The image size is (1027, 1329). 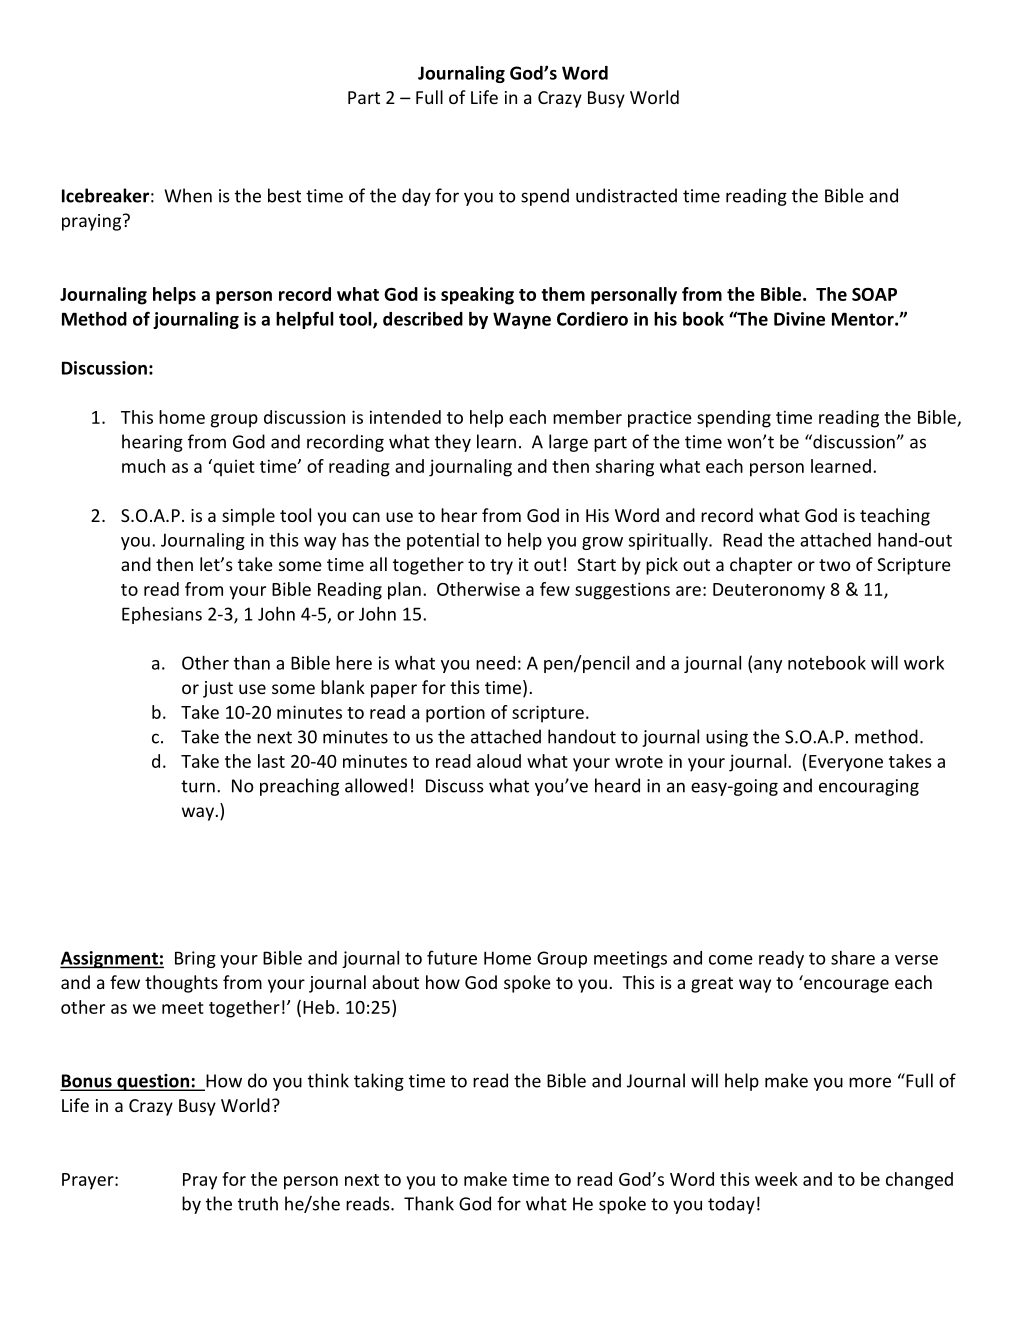 What do you see at coordinates (188, 195) in the image?
I see `When` at bounding box center [188, 195].
